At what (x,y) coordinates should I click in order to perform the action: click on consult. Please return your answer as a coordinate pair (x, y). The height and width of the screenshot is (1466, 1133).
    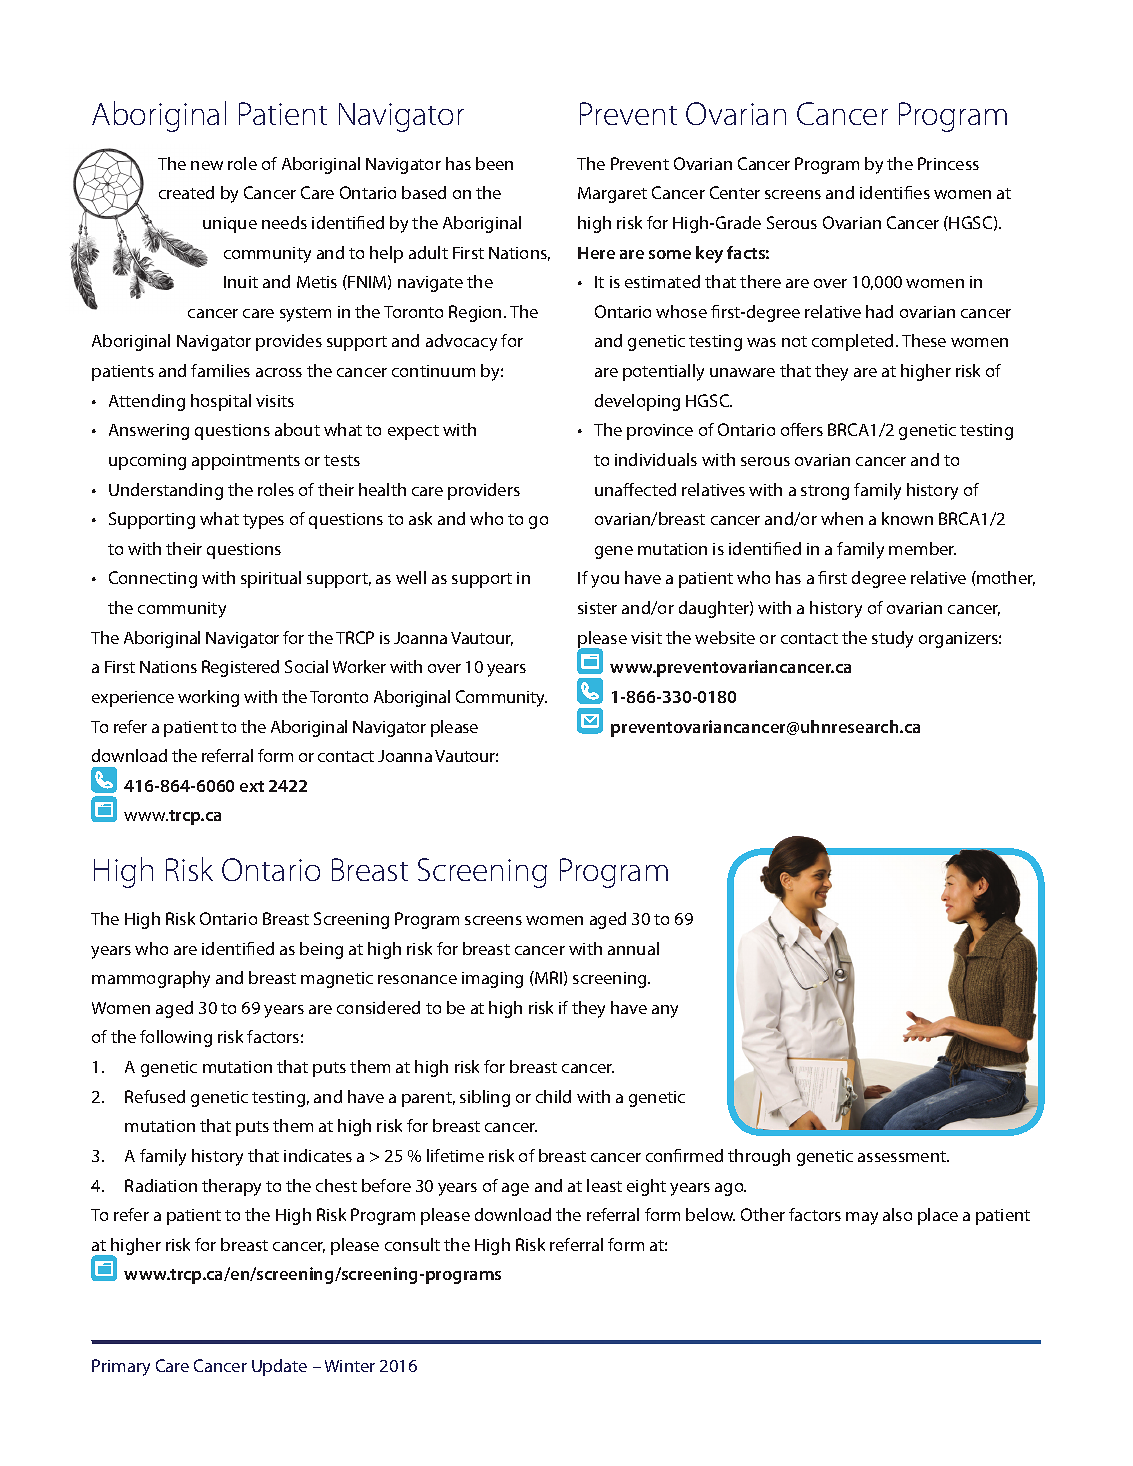
    Looking at the image, I should click on (412, 1244).
